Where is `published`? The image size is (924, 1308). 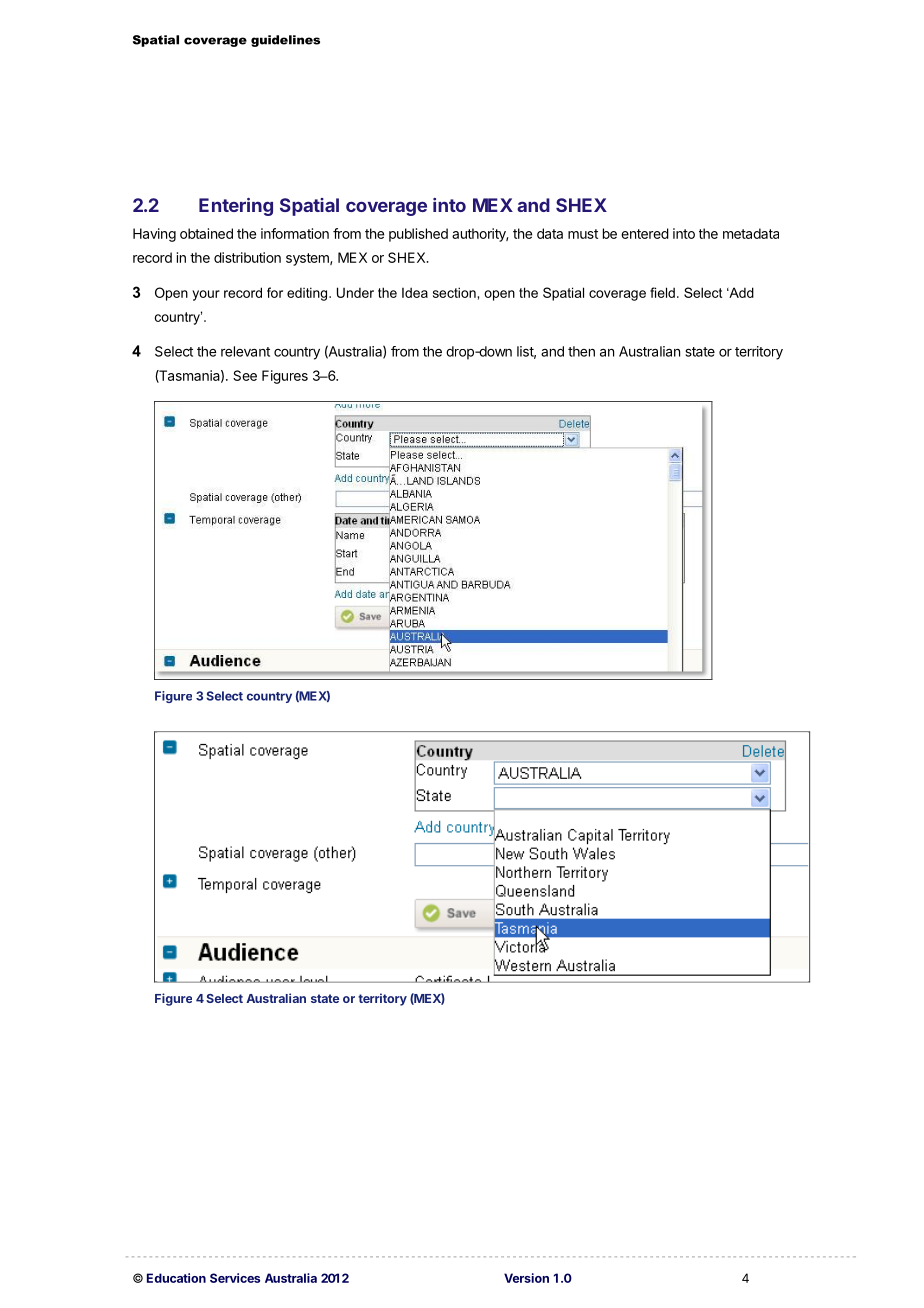
published is located at coordinates (418, 235).
